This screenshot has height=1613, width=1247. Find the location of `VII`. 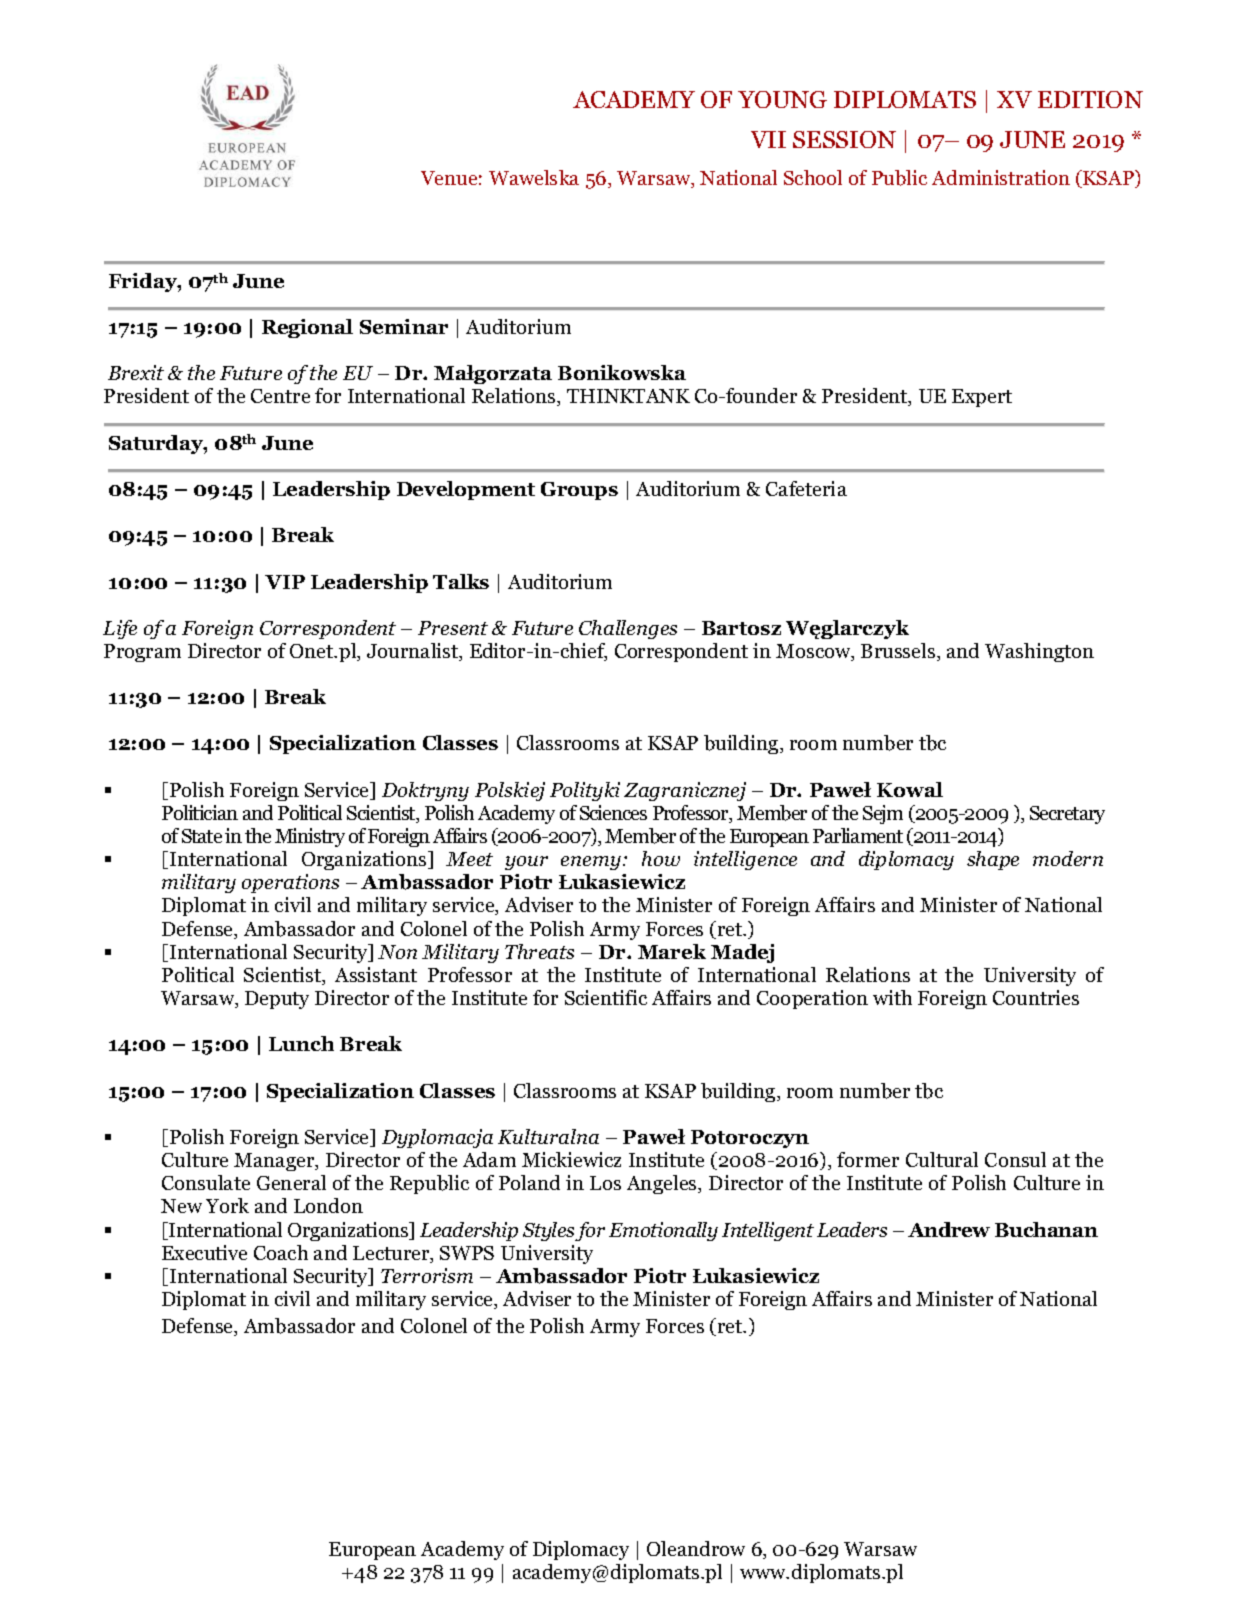

VII is located at coordinates (768, 139).
